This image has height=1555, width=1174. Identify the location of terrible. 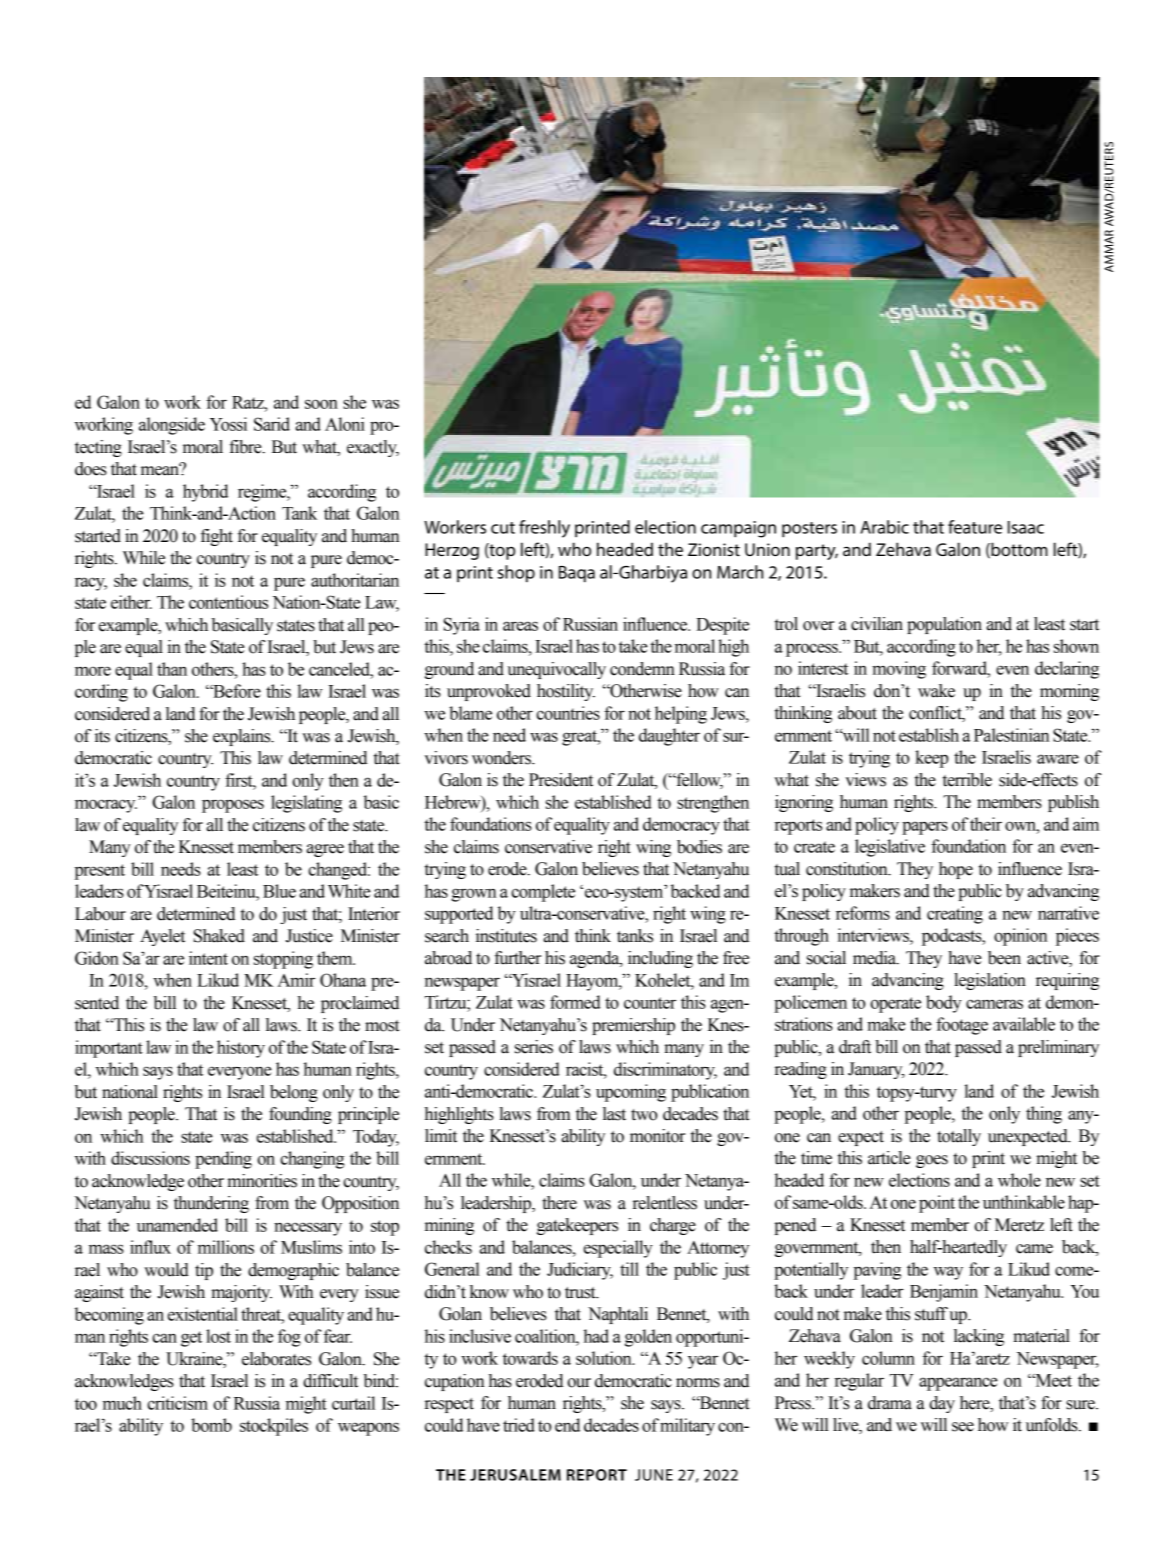
(967, 780).
